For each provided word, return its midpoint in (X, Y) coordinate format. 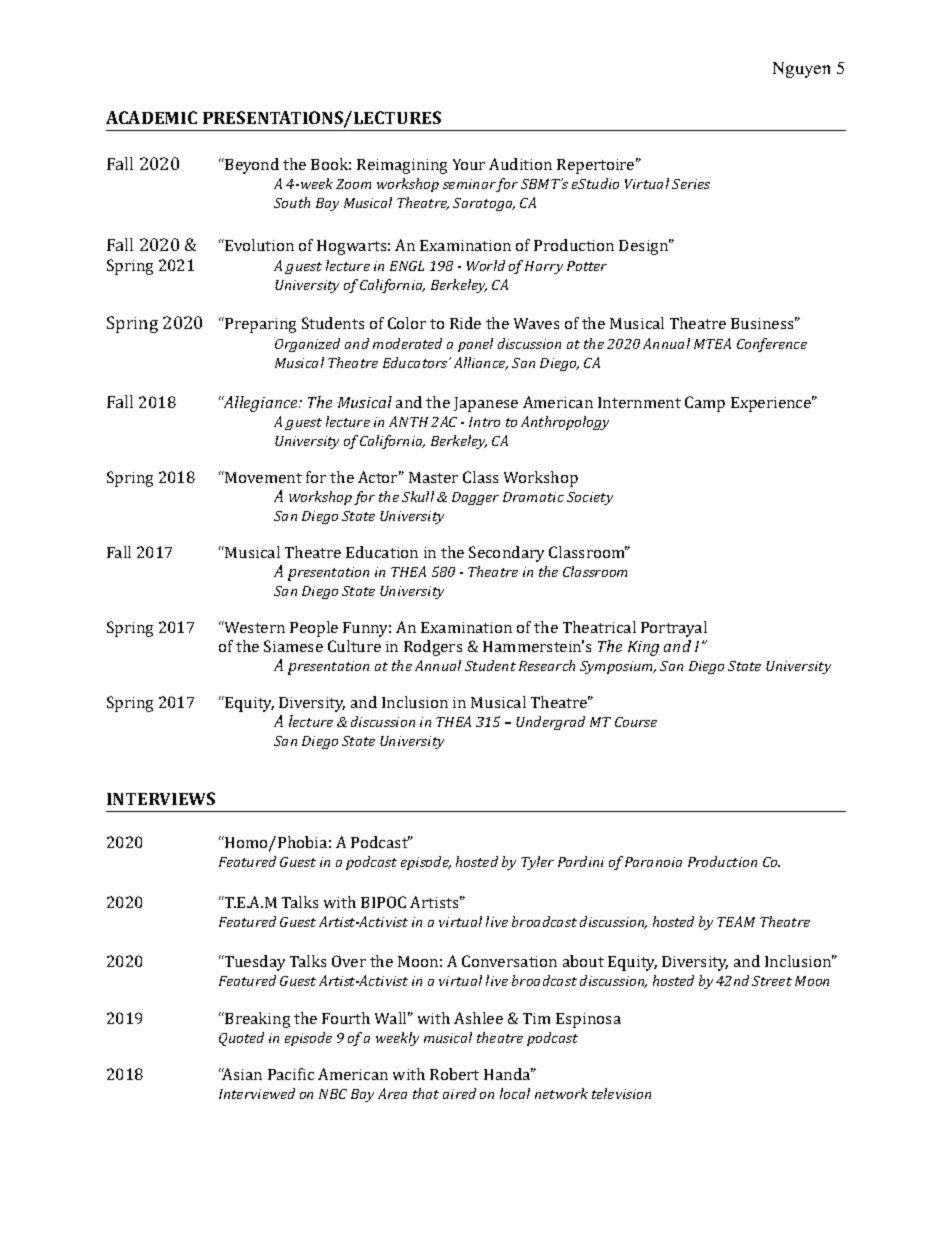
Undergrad (550, 723)
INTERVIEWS (161, 798)
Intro (484, 422)
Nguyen (801, 70)
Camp (705, 404)
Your (469, 164)
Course (636, 722)
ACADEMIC (151, 117)
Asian (241, 1074)
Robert (454, 1074)
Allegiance (261, 404)
